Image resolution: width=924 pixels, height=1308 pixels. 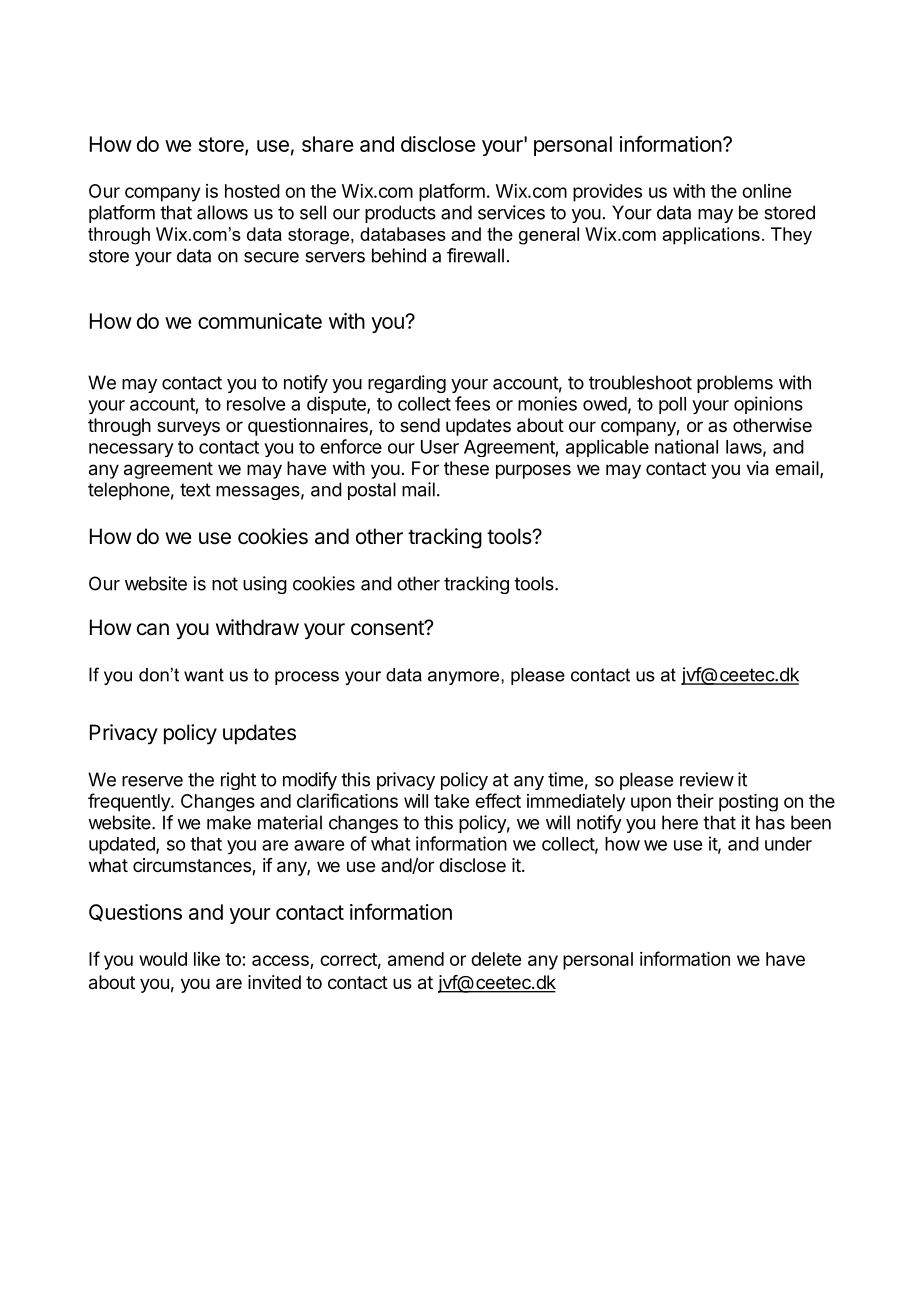 What do you see at coordinates (686, 446) in the image?
I see `national` at bounding box center [686, 446].
